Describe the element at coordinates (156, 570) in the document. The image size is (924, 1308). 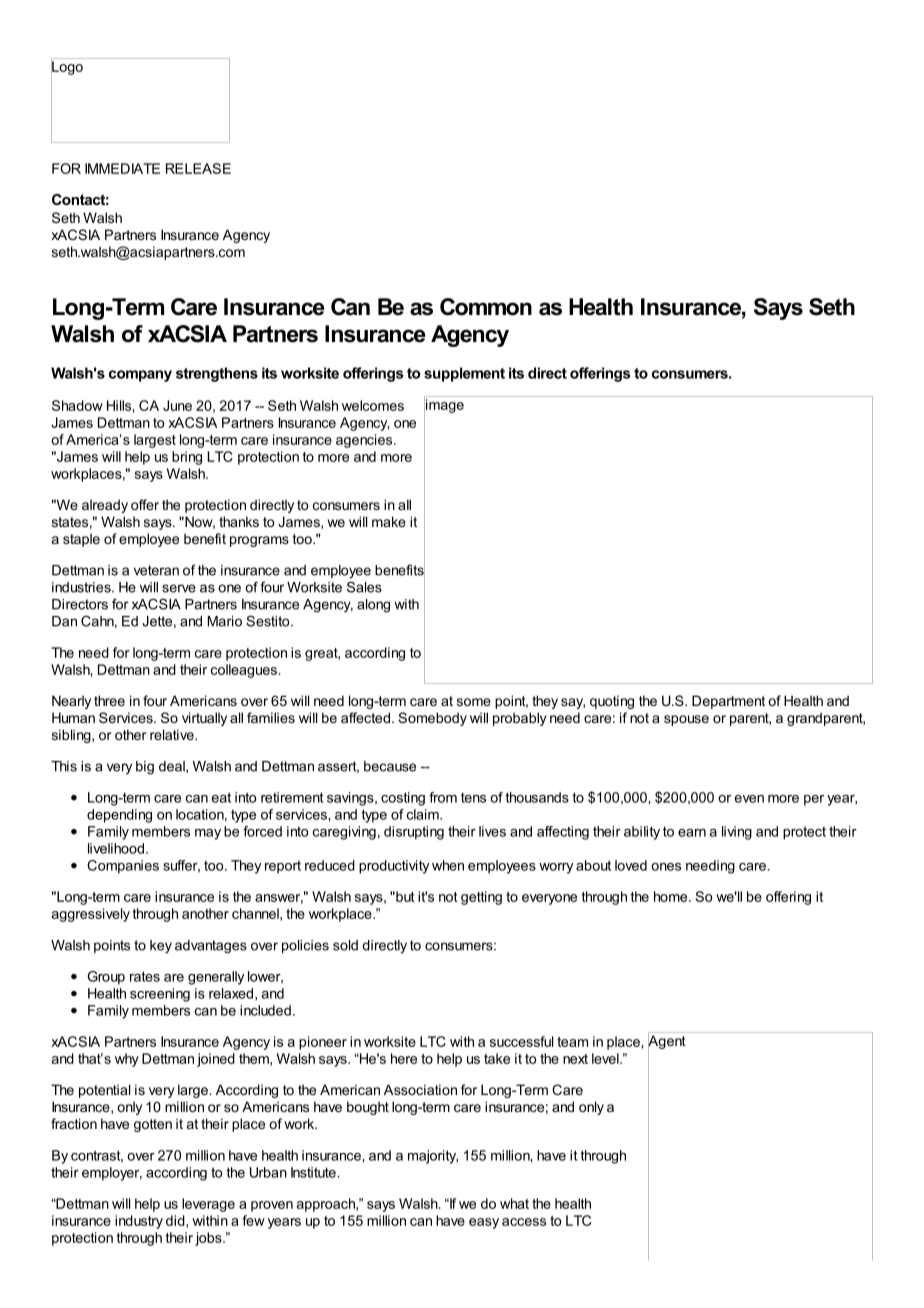
I see `veteran` at that location.
